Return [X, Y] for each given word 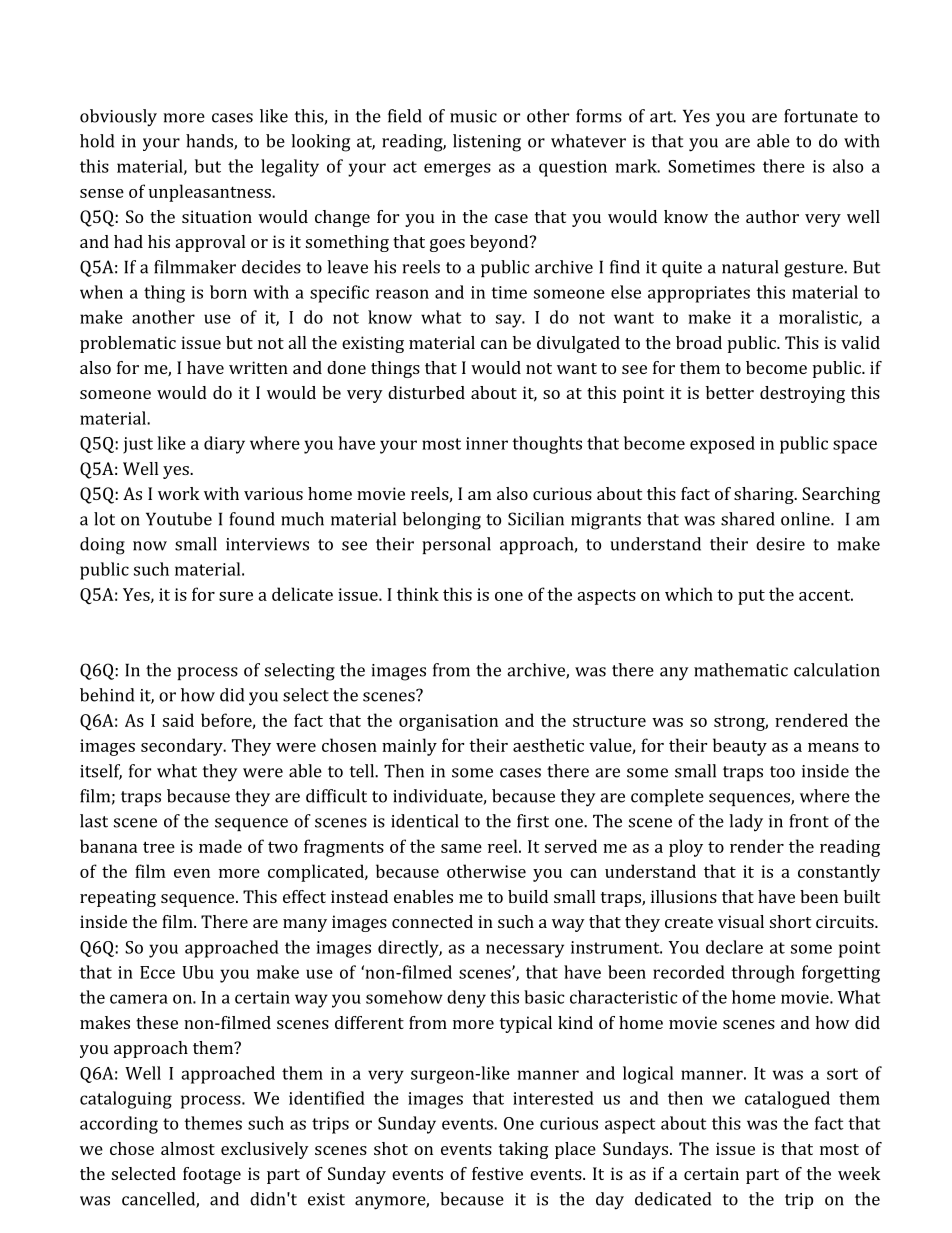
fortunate [821, 116]
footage [212, 1175]
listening [487, 143]
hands [210, 142]
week [859, 1173]
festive [497, 1173]
